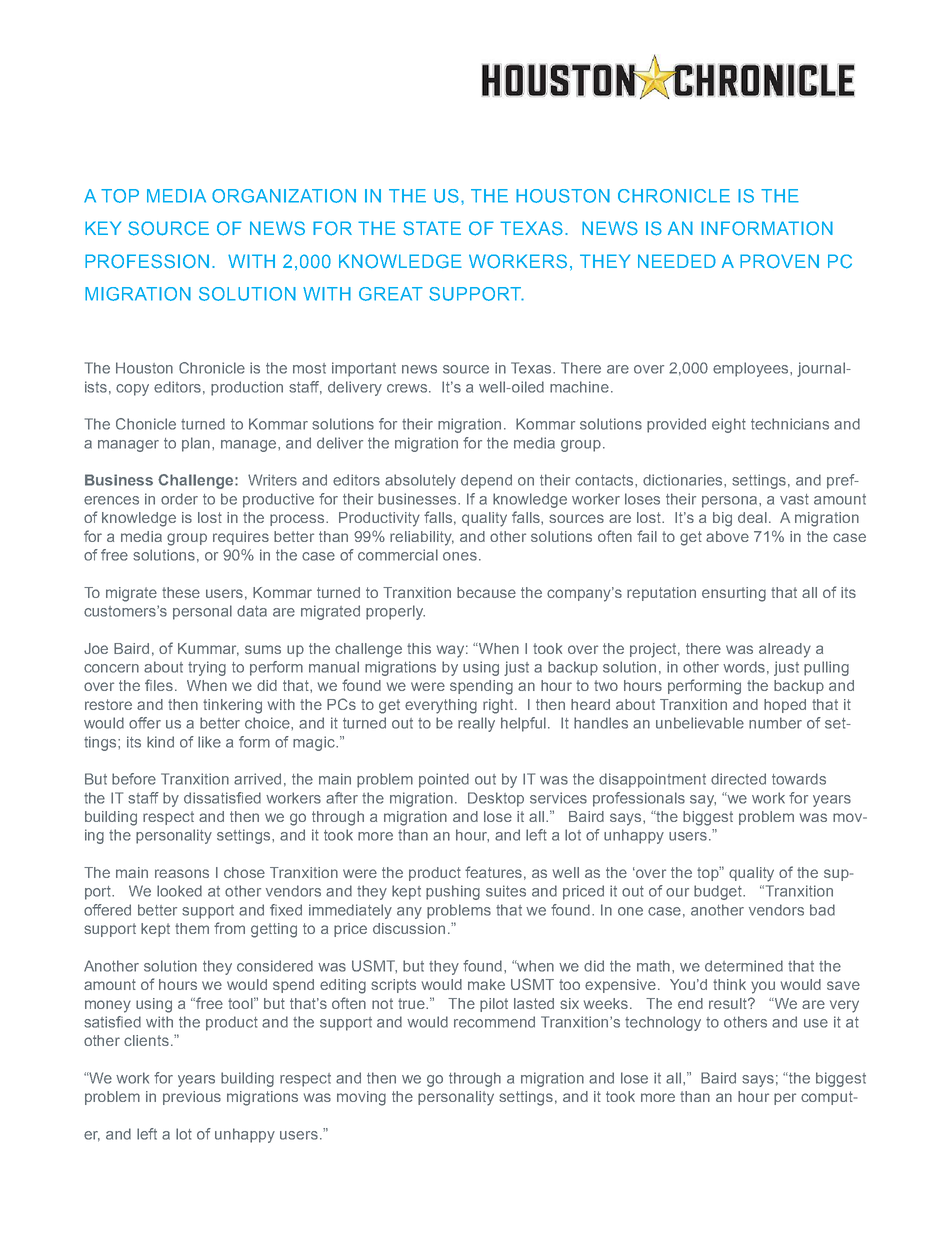 The width and height of the document is (952, 1233). What do you see at coordinates (182, 873) in the document?
I see `reasons` at bounding box center [182, 873].
